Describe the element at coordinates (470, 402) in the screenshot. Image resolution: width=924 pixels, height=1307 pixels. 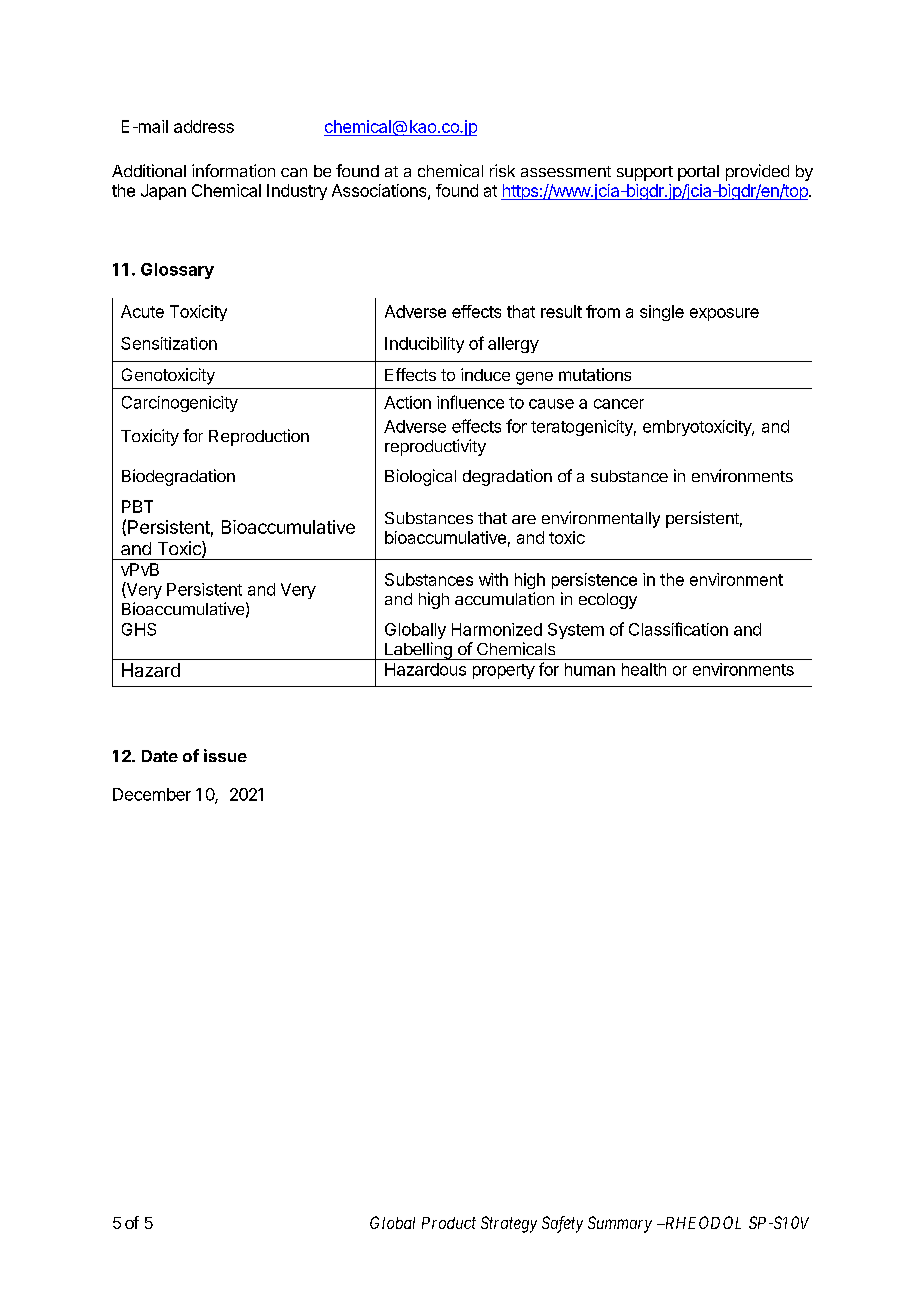
I see `influence` at that location.
